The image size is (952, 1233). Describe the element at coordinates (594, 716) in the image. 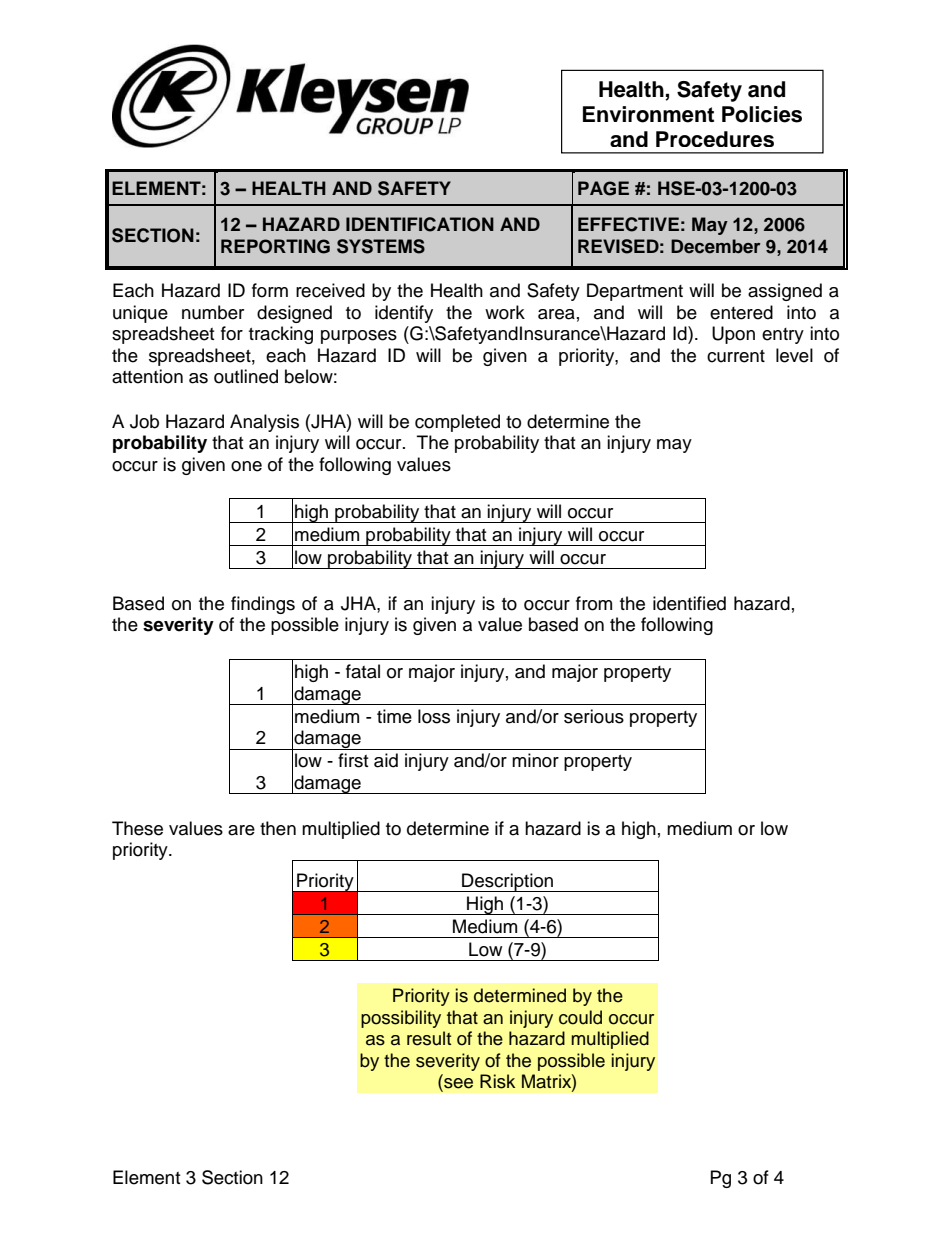

I see `serious` at that location.
